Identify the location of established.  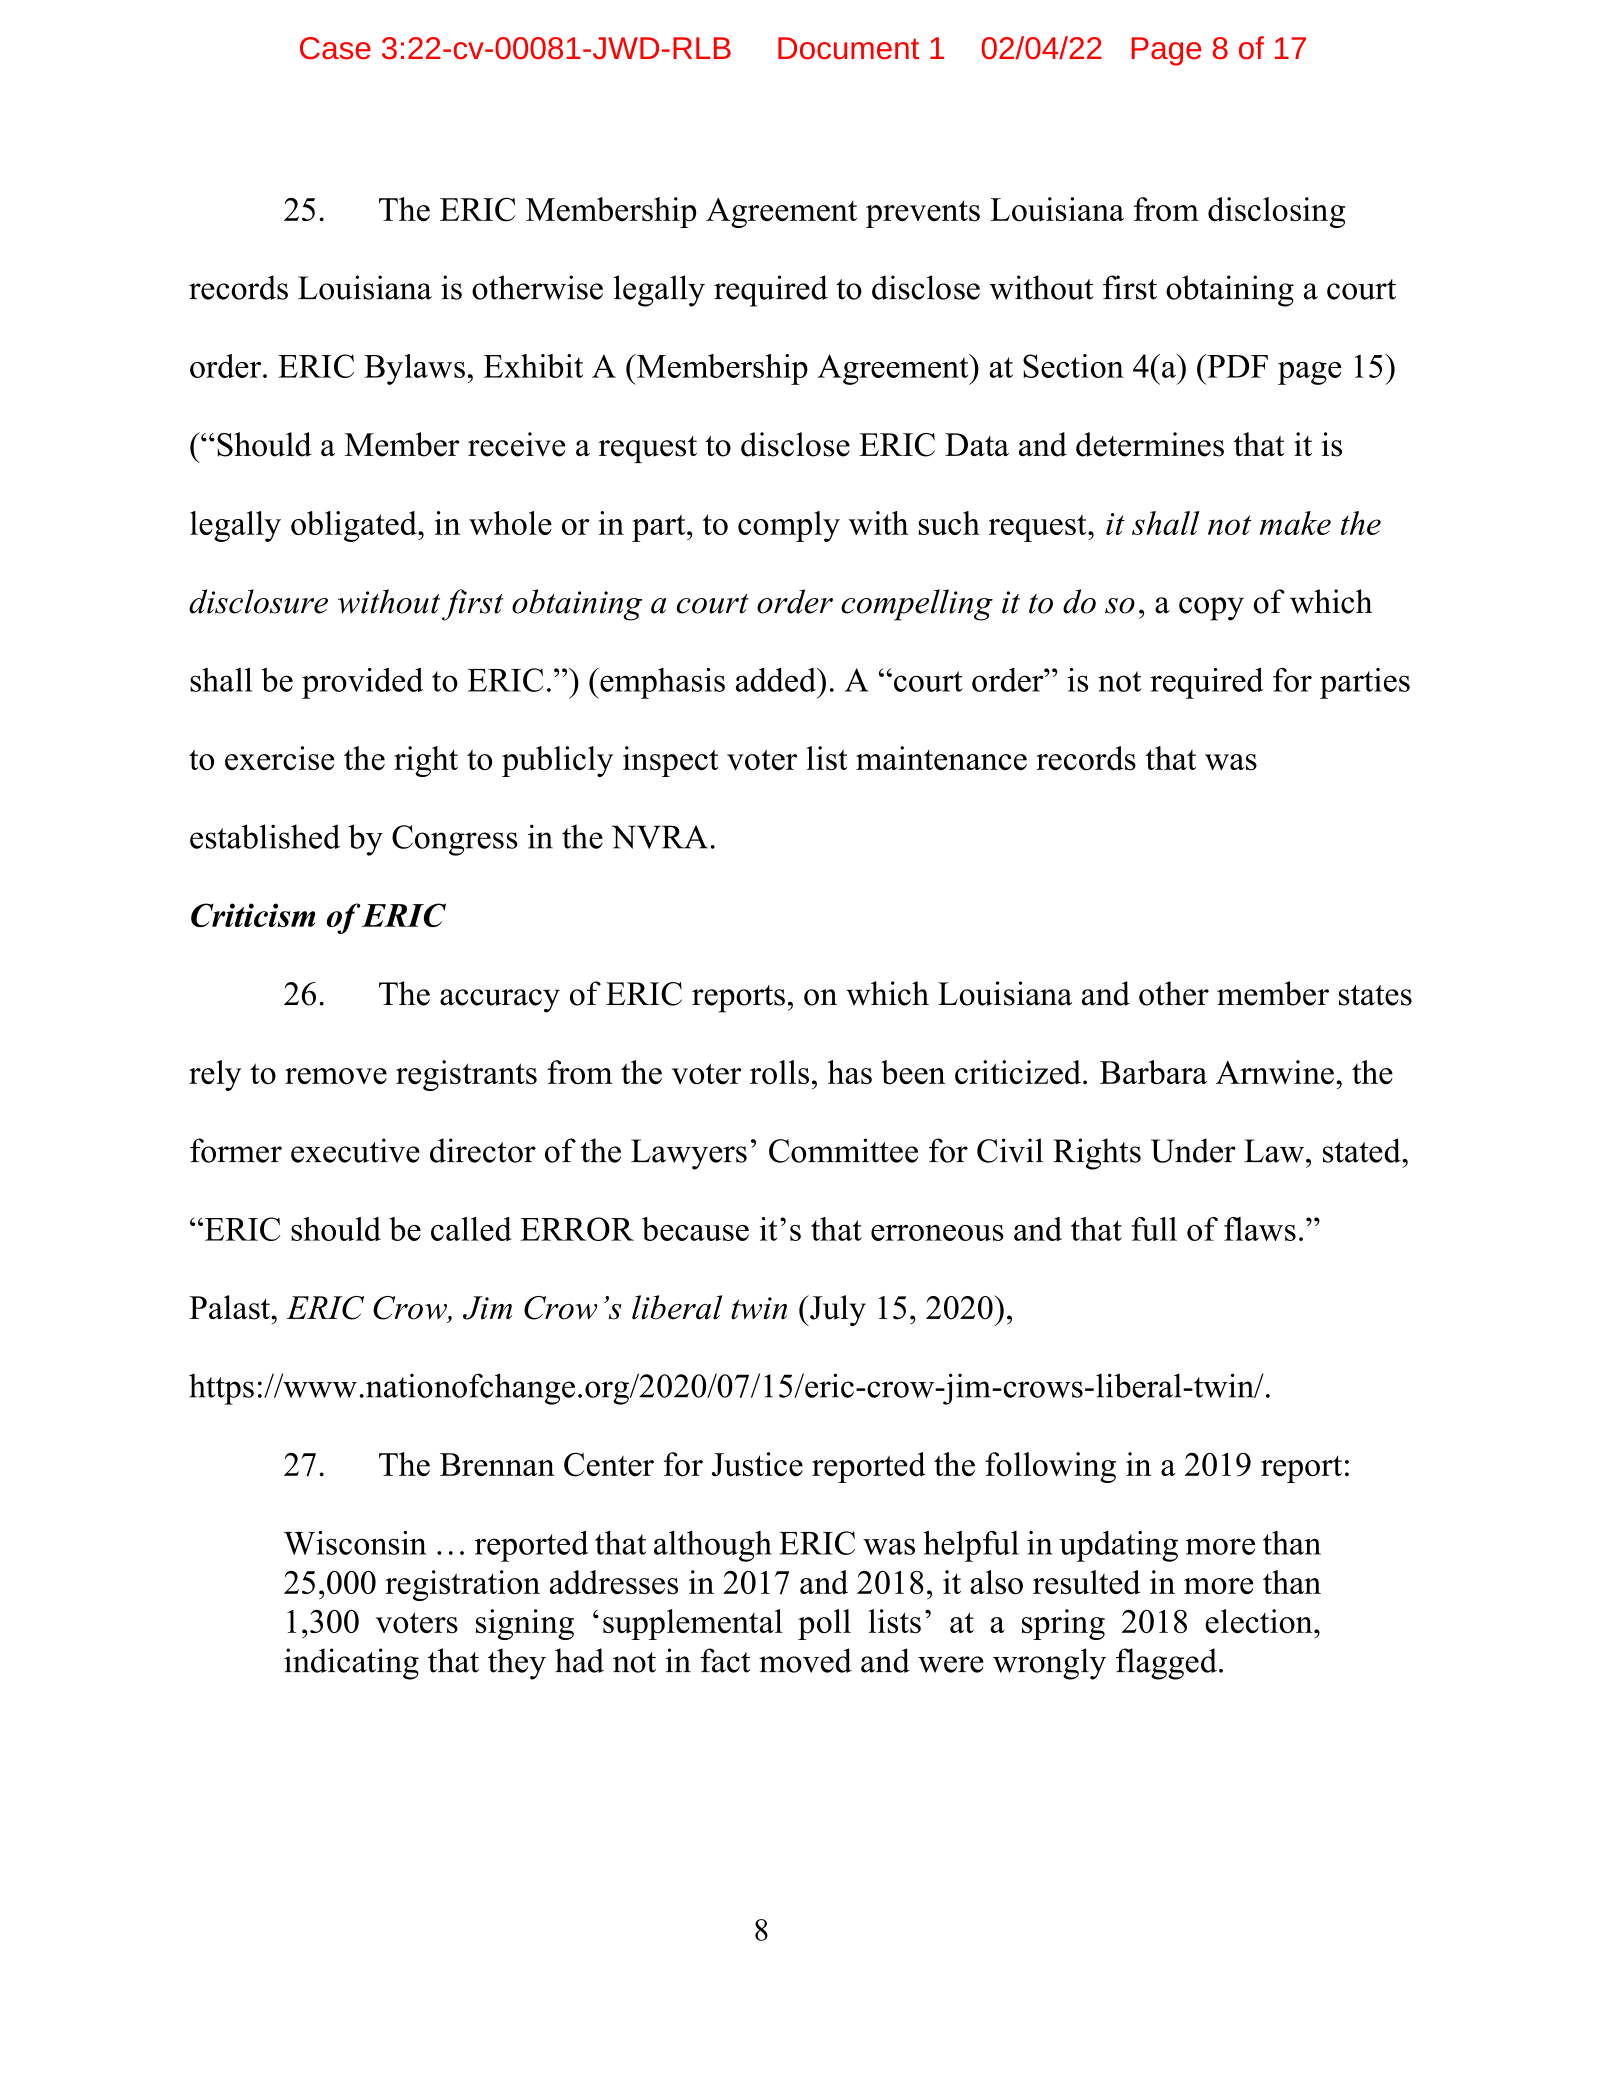
(265, 836).
